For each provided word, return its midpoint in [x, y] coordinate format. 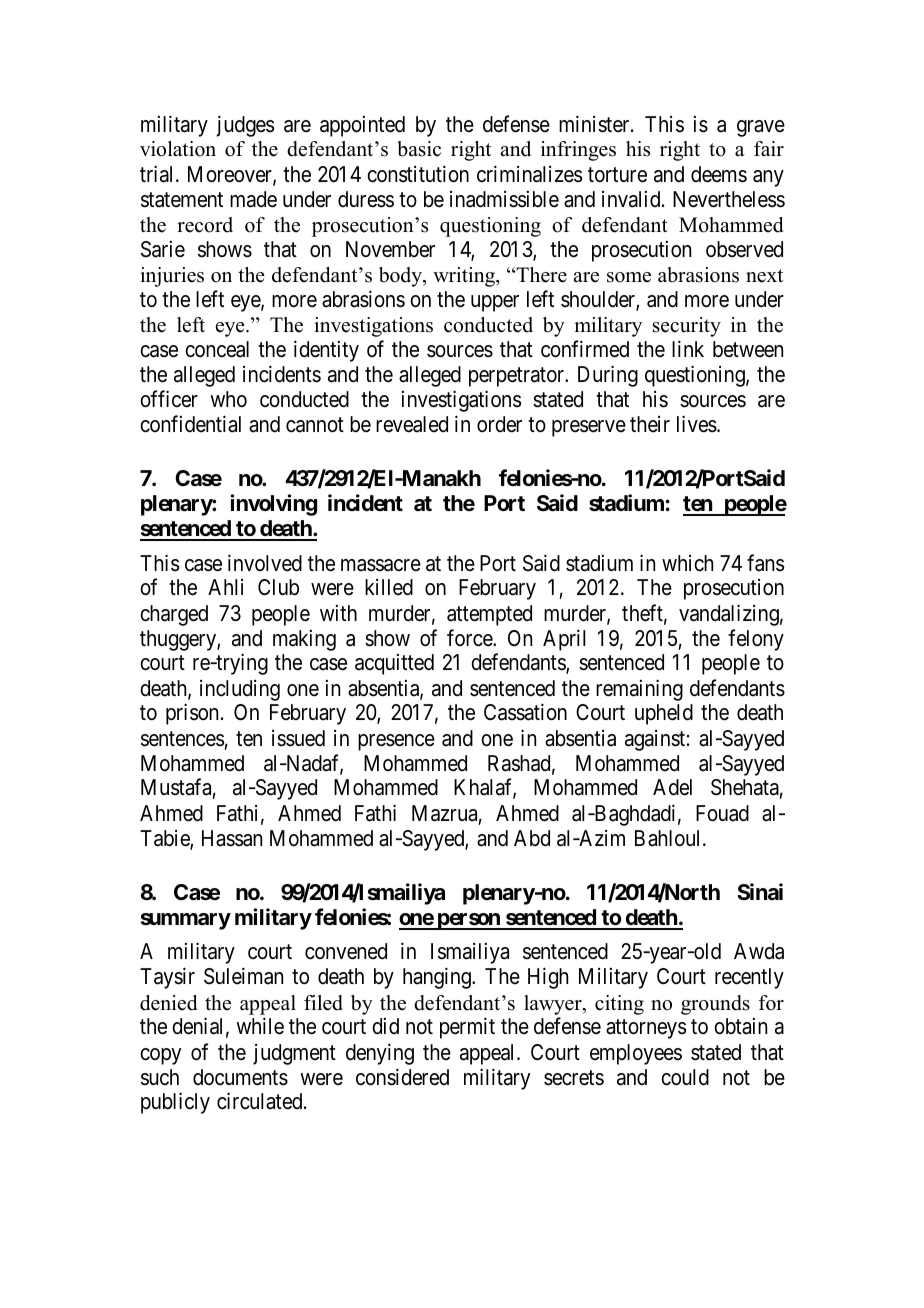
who [228, 399]
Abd [532, 838]
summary [186, 921]
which [687, 563]
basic [419, 149]
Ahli [225, 587]
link [688, 348]
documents [240, 1077]
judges [245, 126]
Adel [672, 787]
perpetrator [518, 377]
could [685, 1077]
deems [719, 174]
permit [467, 1028]
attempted [489, 615]
